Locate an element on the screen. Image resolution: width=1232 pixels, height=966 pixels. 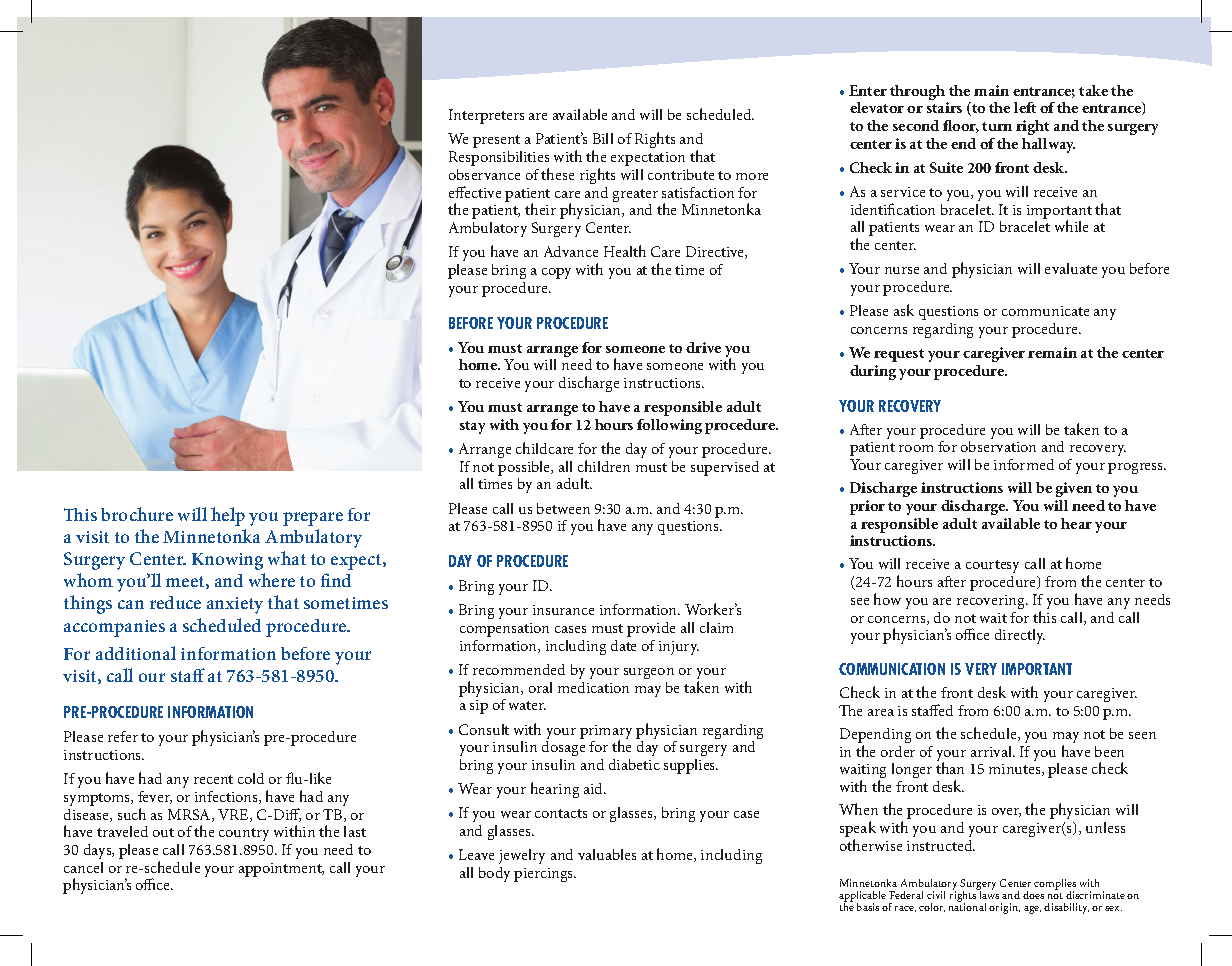
Bill is located at coordinates (603, 138).
